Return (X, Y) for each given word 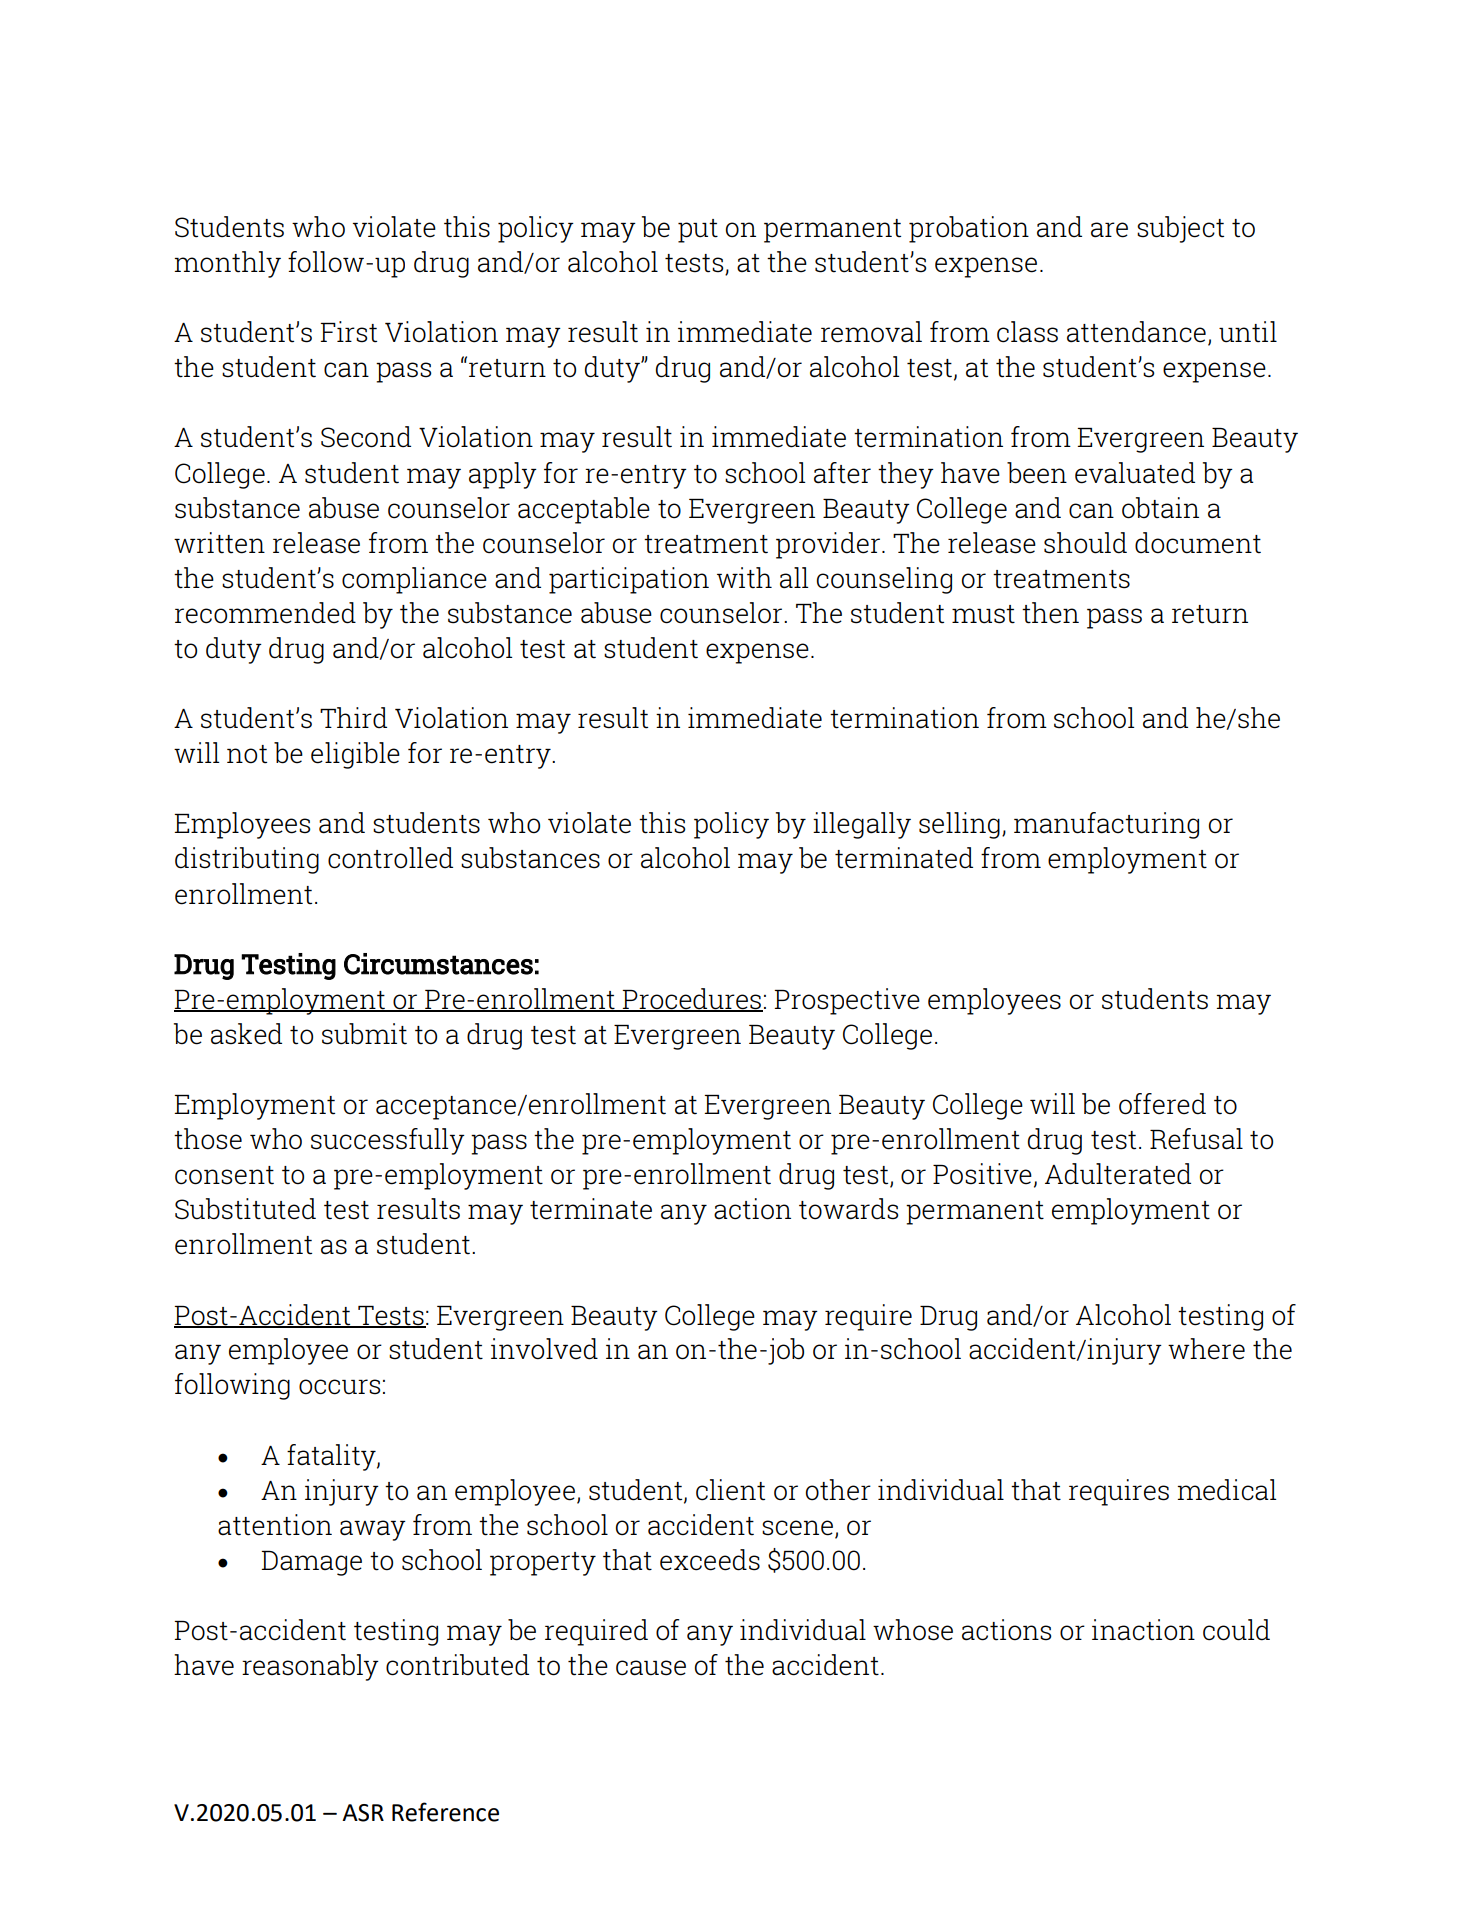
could (1236, 1630)
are (1109, 230)
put (698, 231)
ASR (363, 1813)
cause (651, 1668)
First (348, 332)
